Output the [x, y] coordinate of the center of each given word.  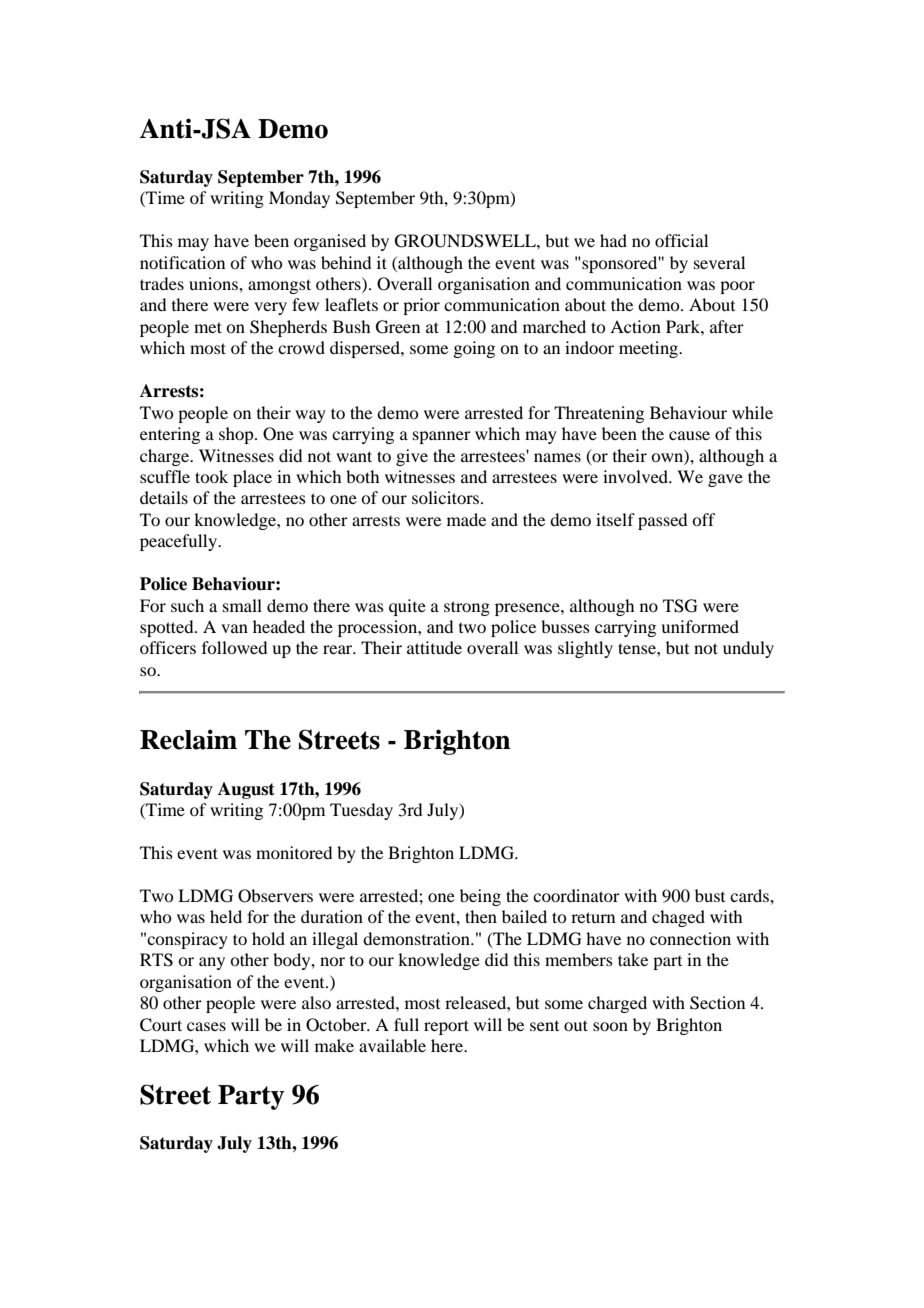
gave [725, 480]
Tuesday [361, 811]
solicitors [447, 497]
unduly [748, 649]
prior [421, 306]
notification [182, 262]
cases [206, 1026]
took [211, 476]
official [681, 240]
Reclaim [188, 739]
